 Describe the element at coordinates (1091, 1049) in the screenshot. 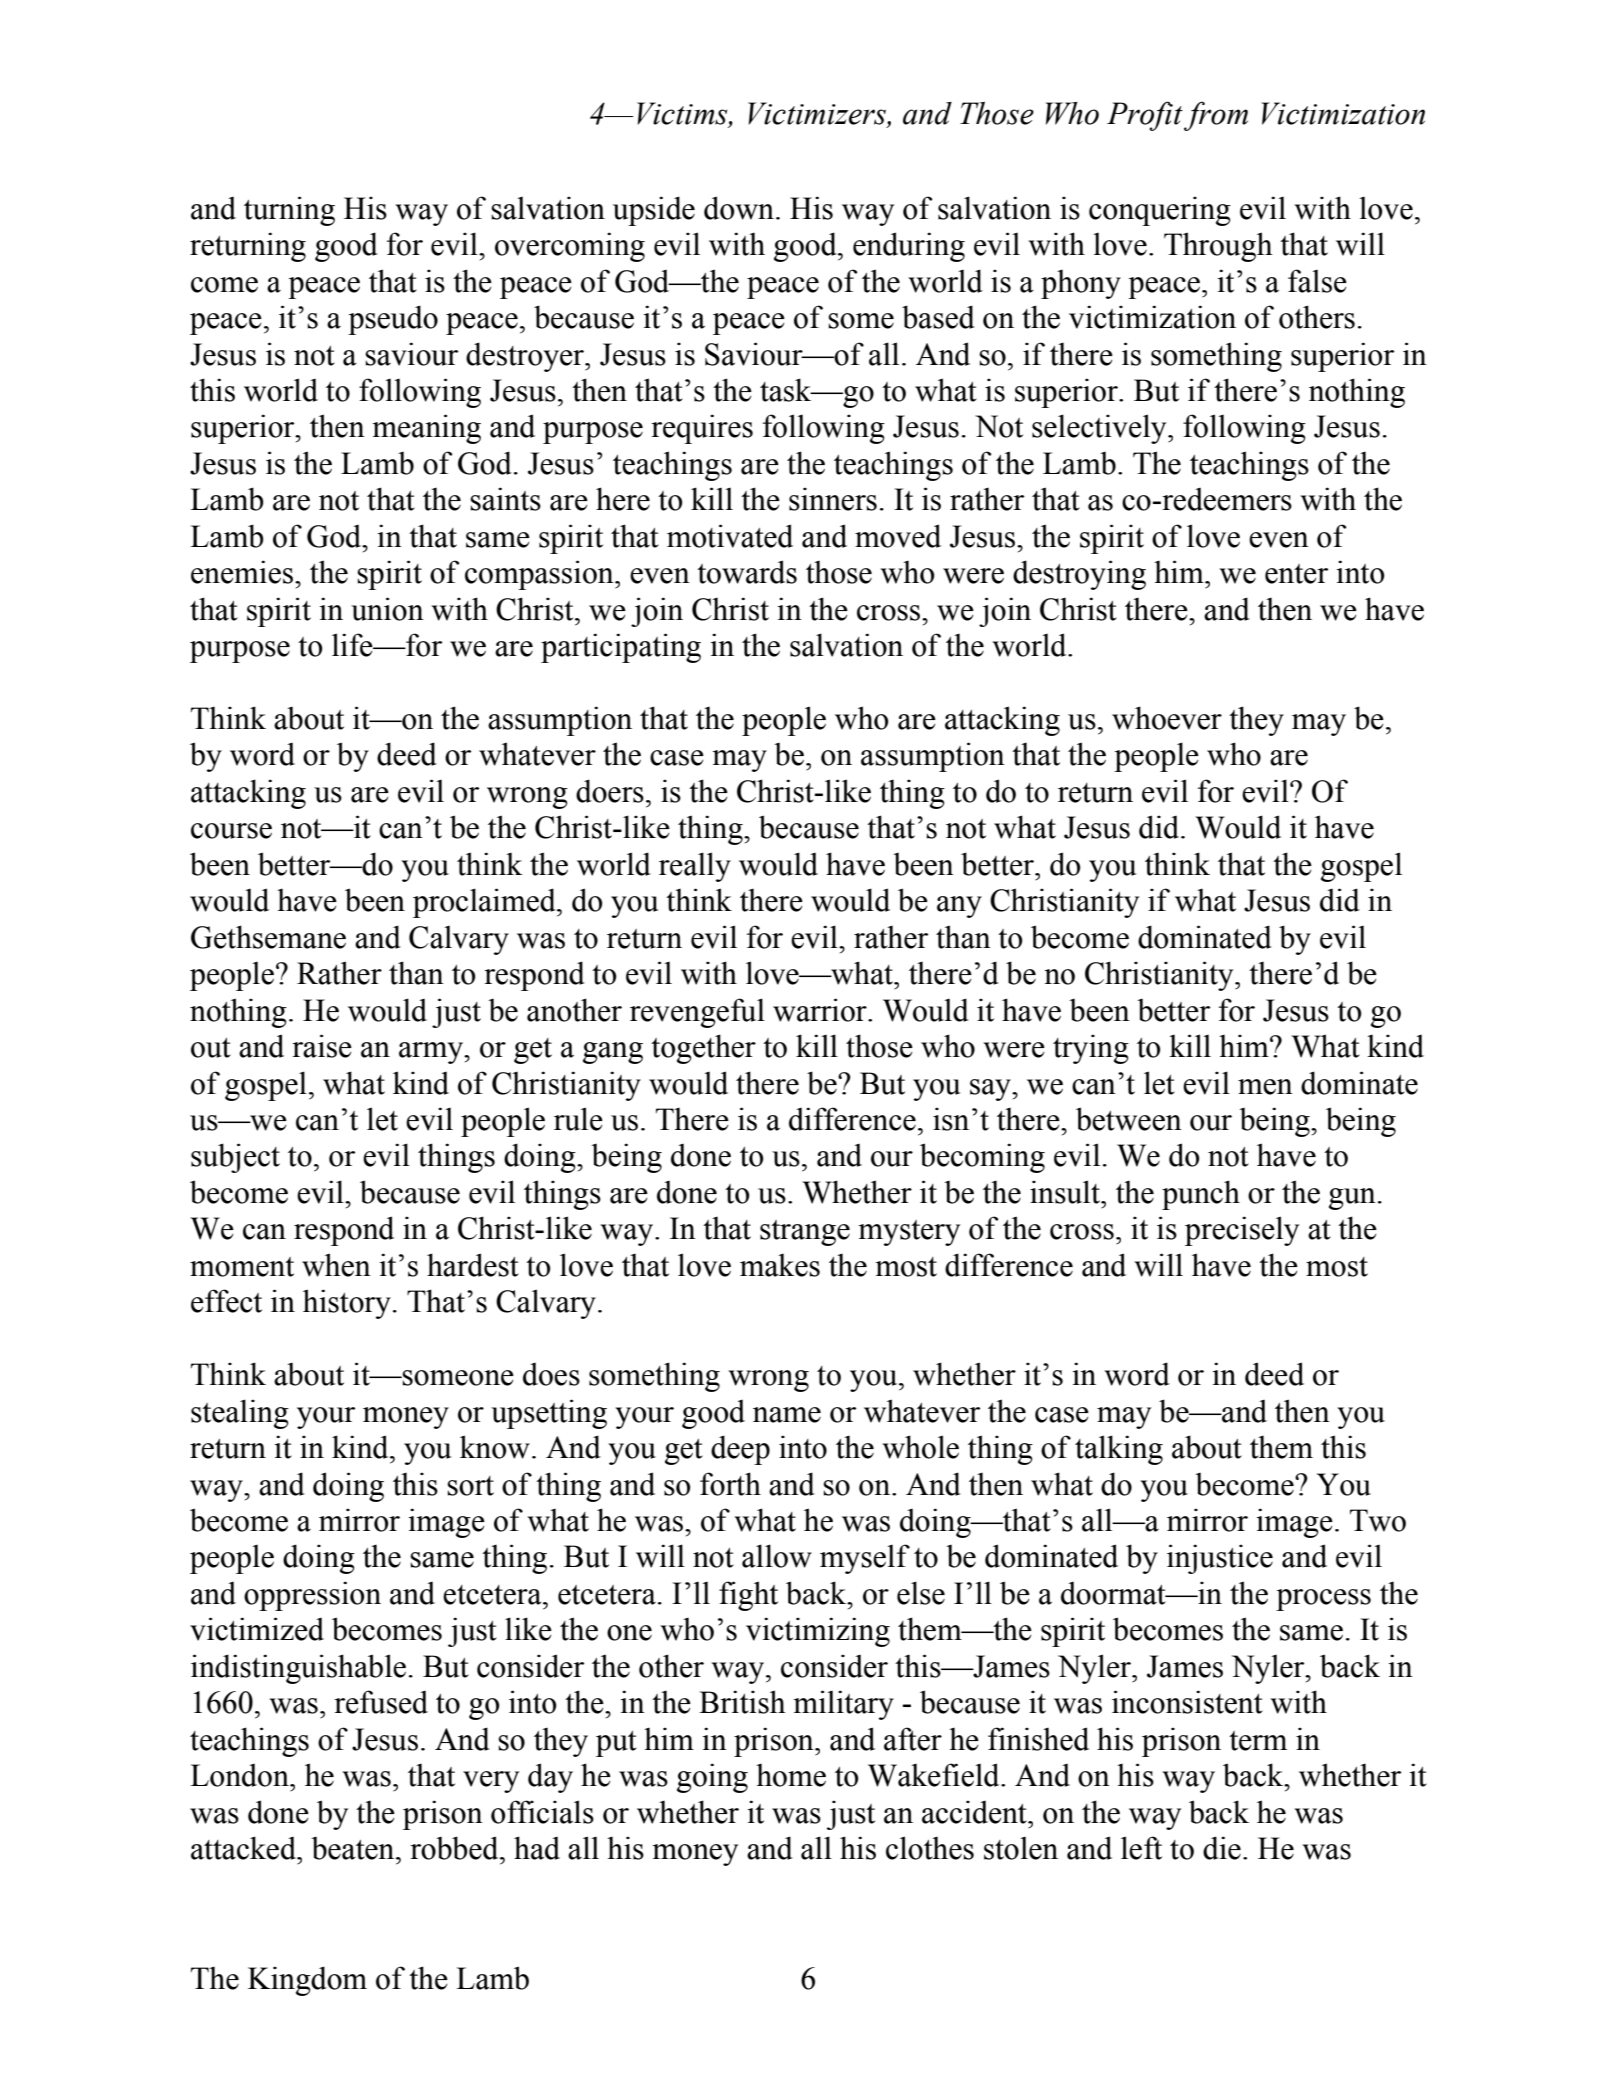

I see `trying` at that location.
